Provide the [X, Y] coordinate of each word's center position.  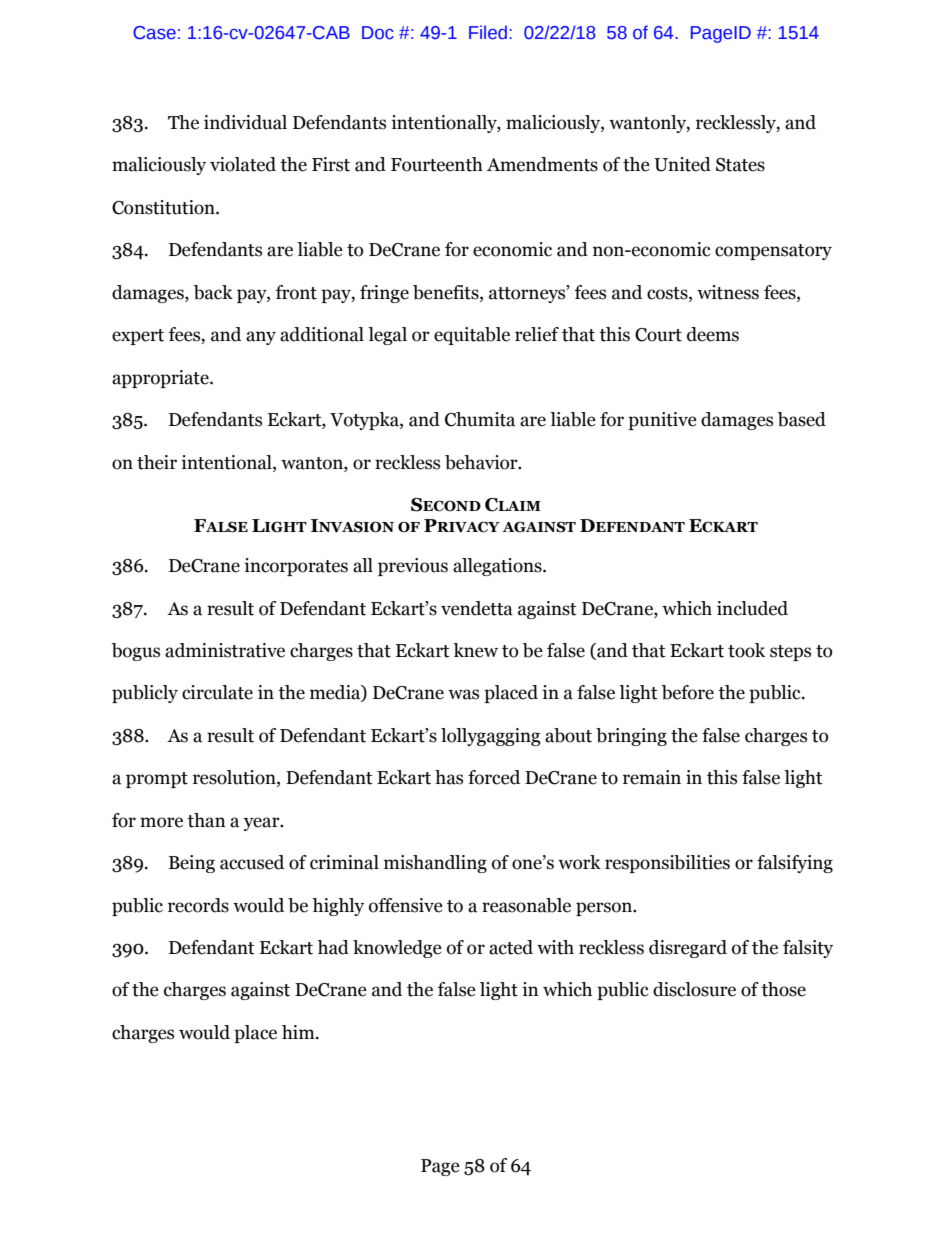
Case [154, 33]
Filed [488, 32]
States [740, 165]
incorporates [296, 567]
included [752, 608]
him [299, 1032]
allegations [498, 567]
